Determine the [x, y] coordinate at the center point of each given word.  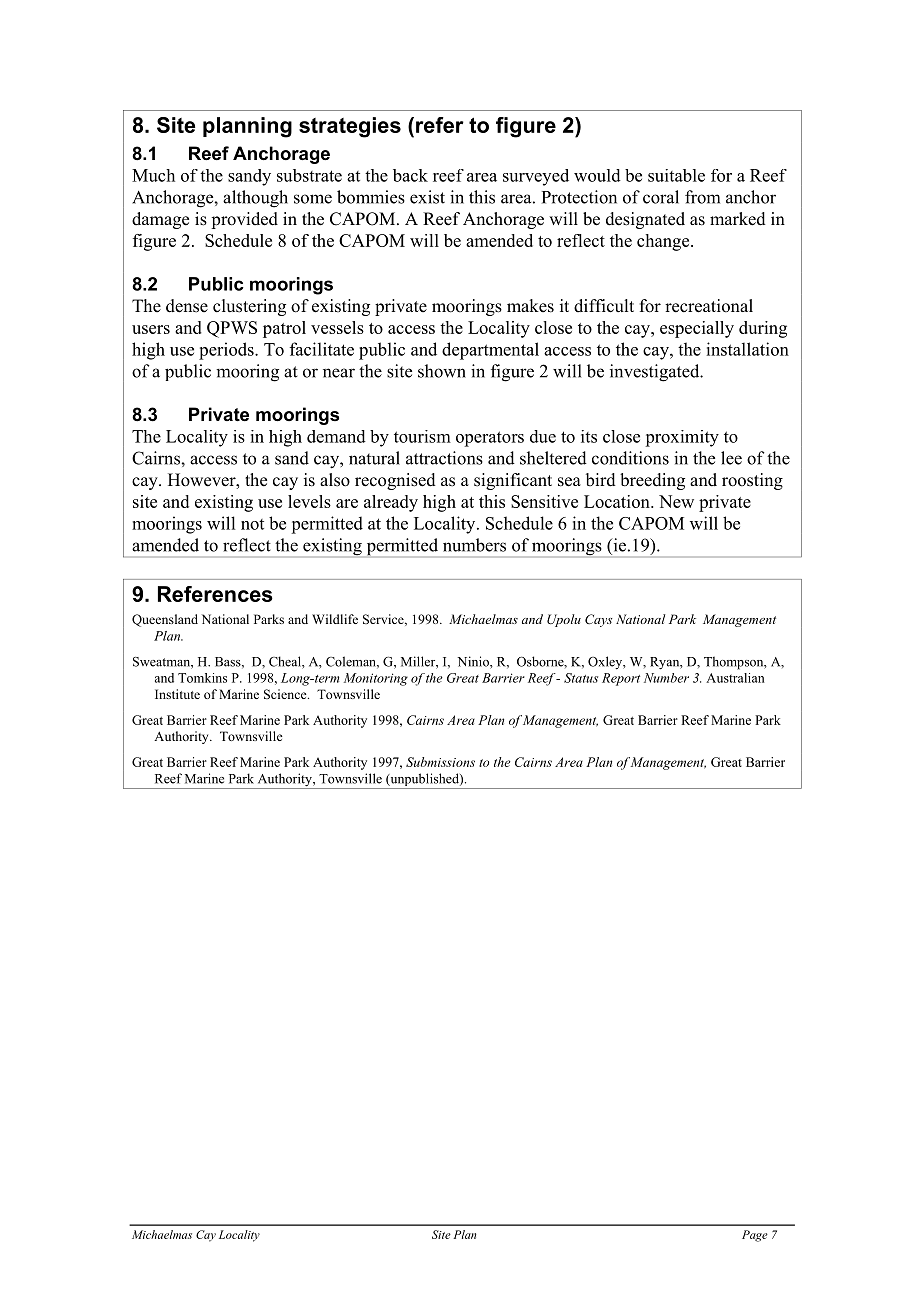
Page [755, 1236]
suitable [676, 175]
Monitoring [376, 679]
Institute [177, 694]
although [255, 199]
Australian [735, 678]
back [410, 175]
